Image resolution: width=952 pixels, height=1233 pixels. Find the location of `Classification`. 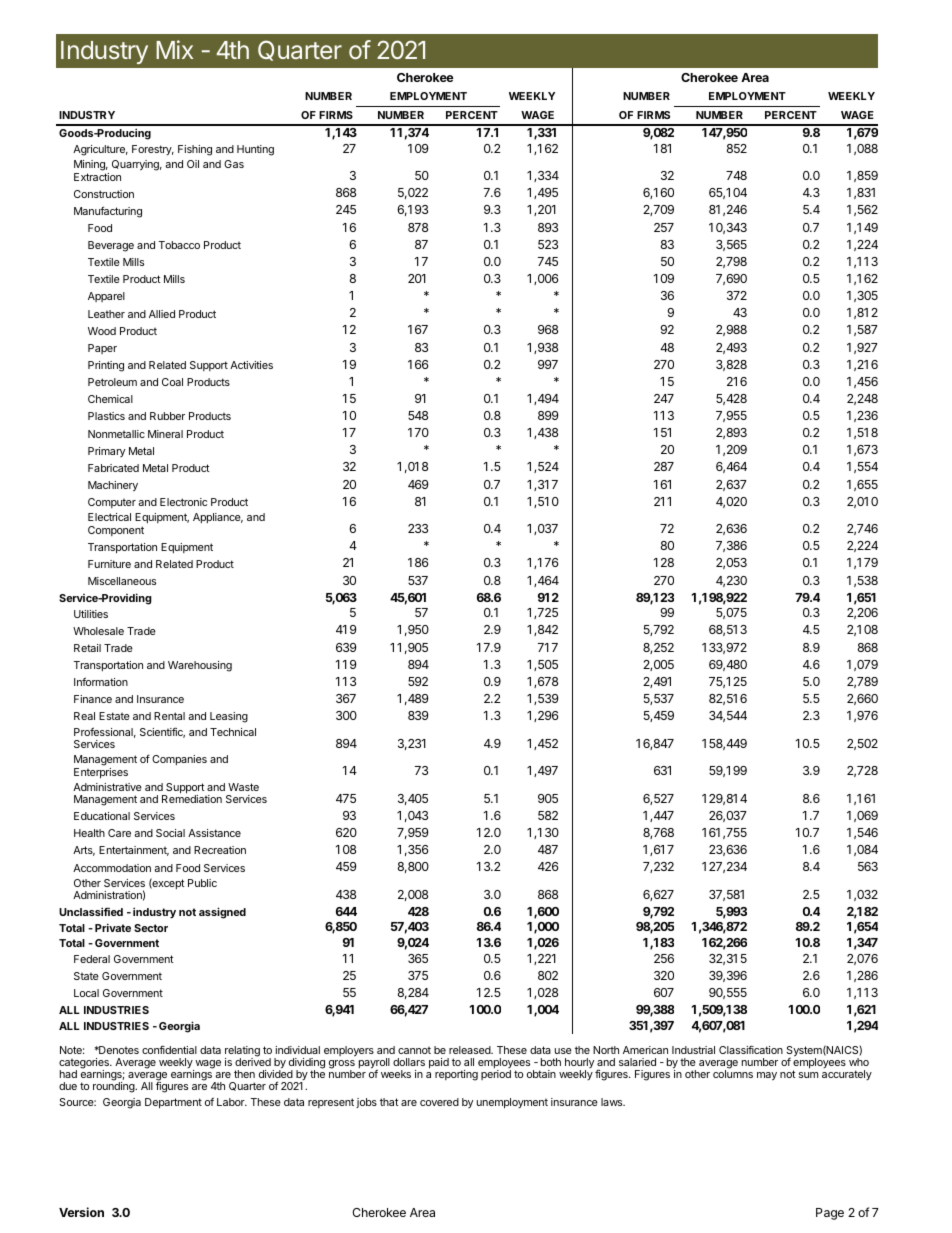

Classification is located at coordinates (751, 1049).
